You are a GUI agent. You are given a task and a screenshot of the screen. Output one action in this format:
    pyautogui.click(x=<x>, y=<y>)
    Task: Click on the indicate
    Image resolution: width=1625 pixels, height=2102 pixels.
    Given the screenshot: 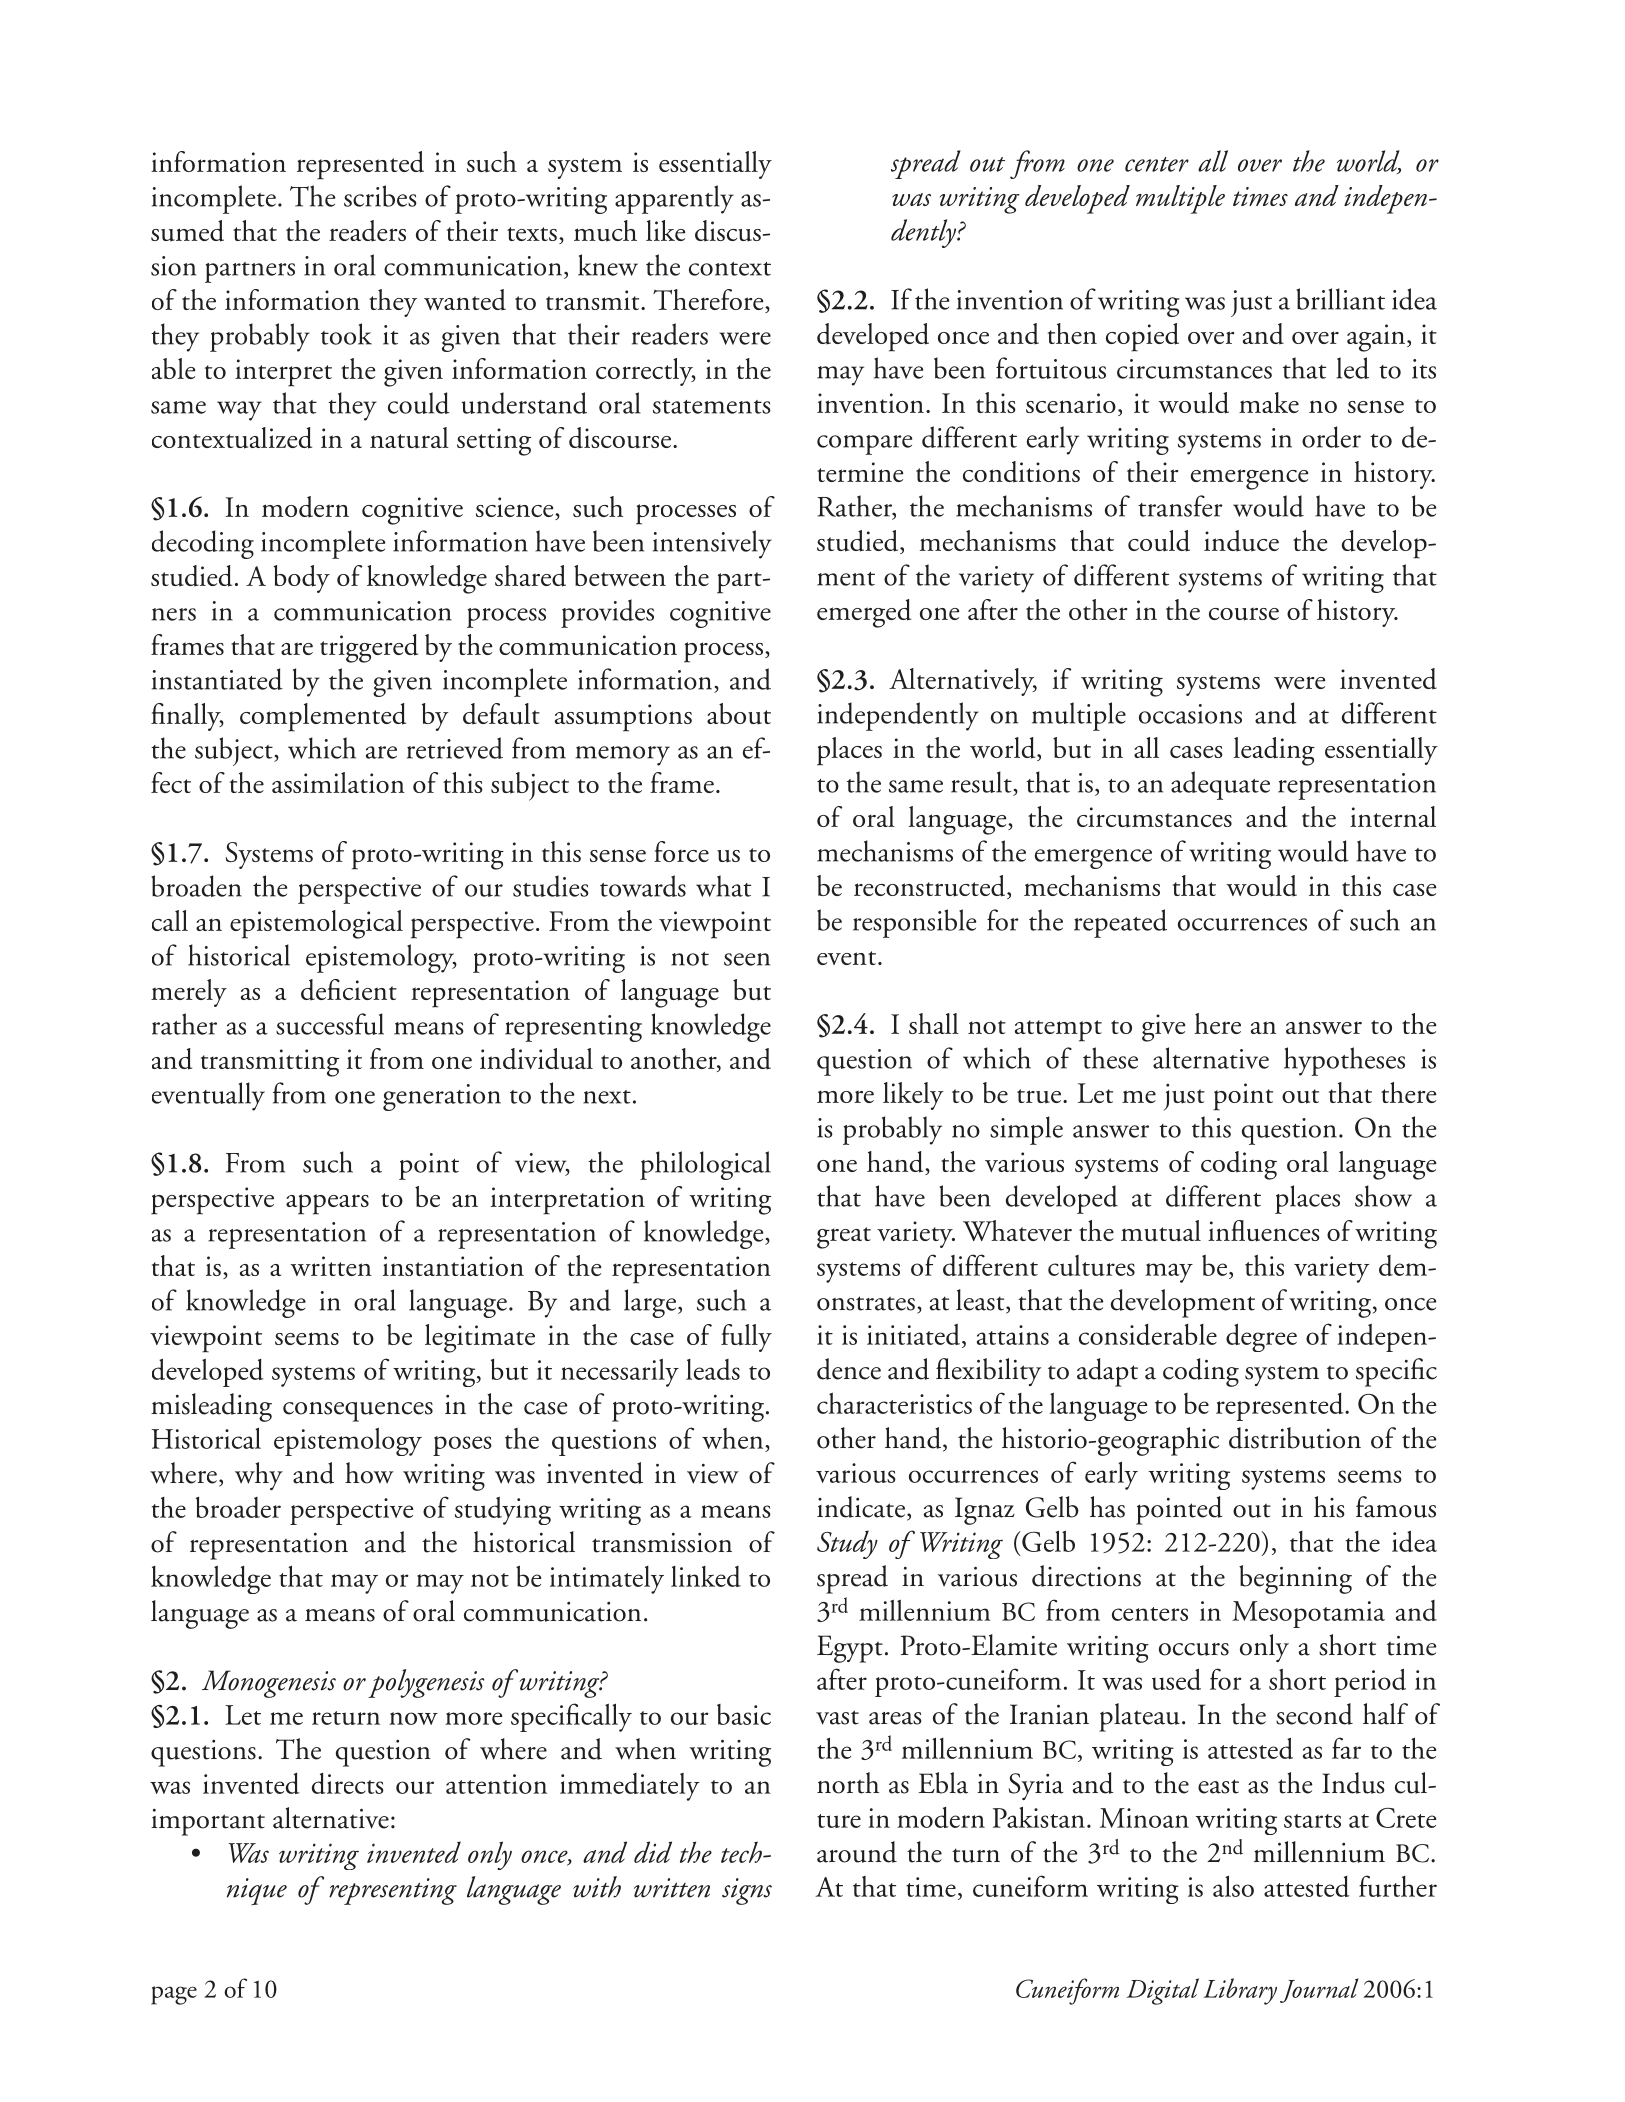 What is the action you would take?
    pyautogui.click(x=861, y=1507)
